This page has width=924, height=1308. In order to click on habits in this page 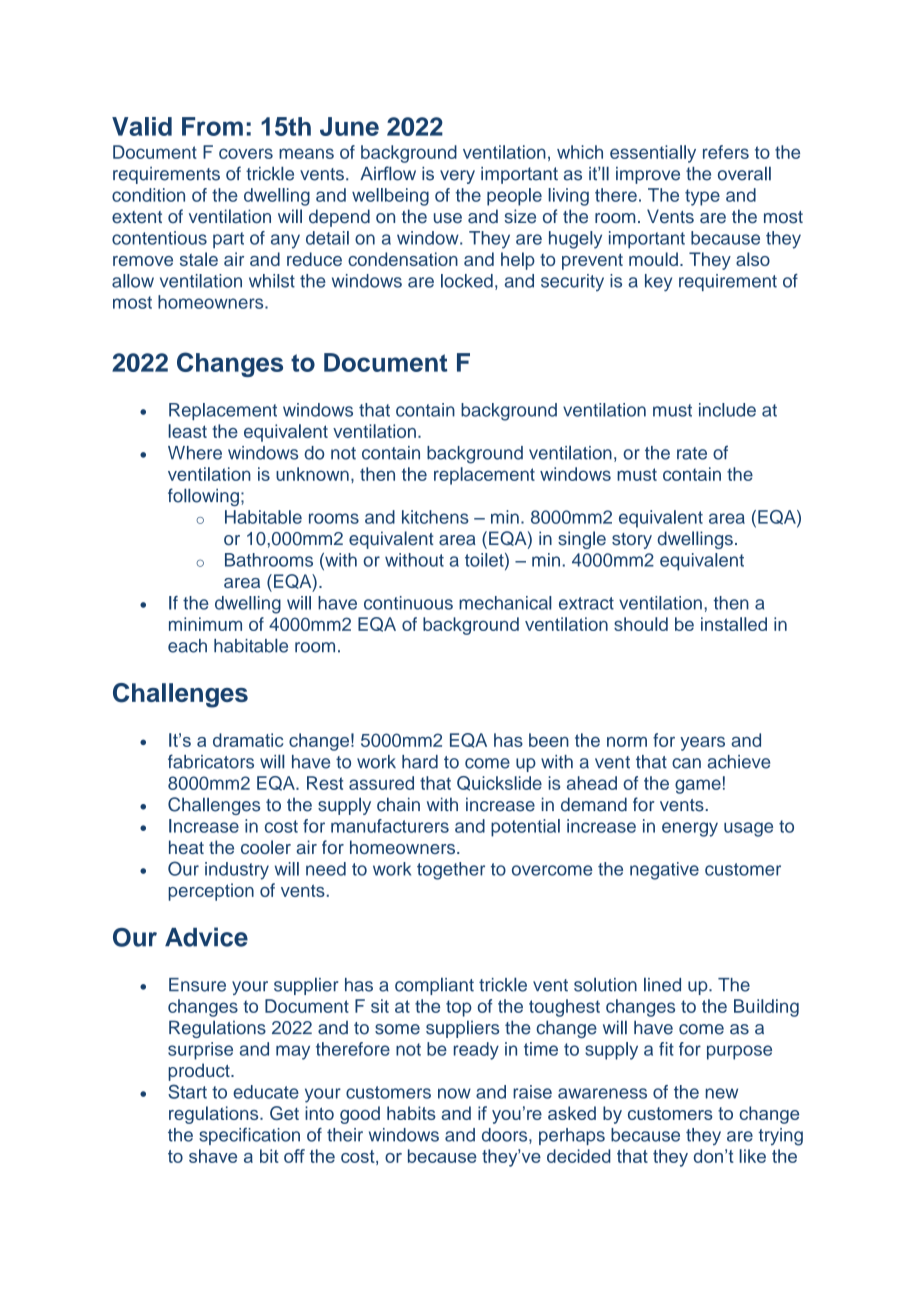, I will do `click(411, 1113)`.
